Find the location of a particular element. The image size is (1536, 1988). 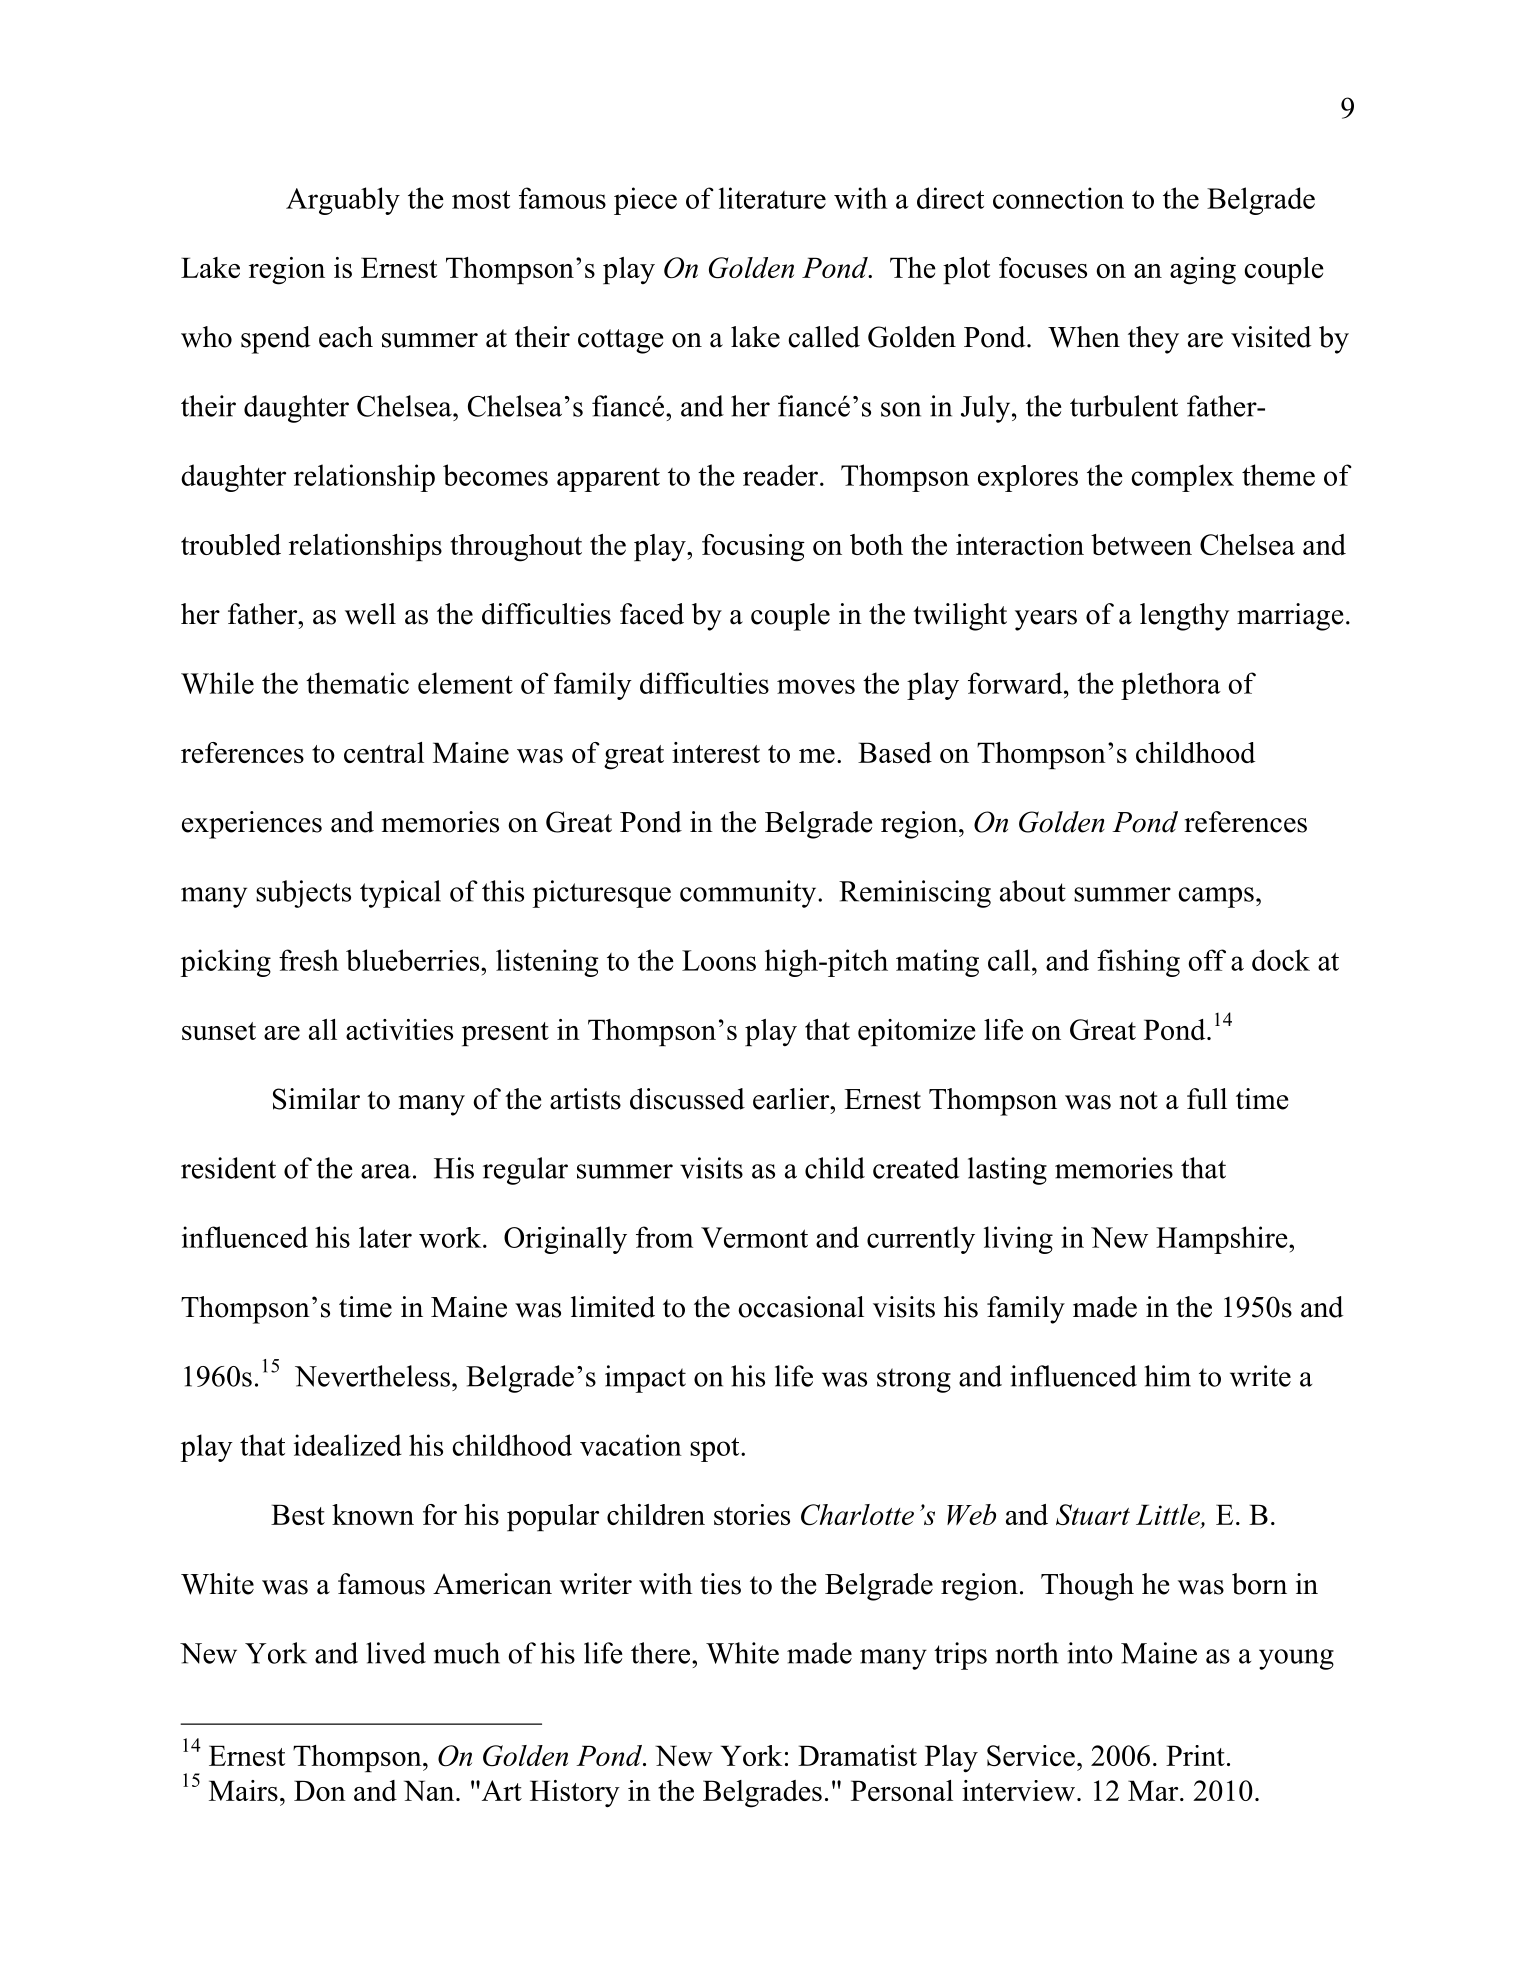

fresh is located at coordinates (309, 960).
